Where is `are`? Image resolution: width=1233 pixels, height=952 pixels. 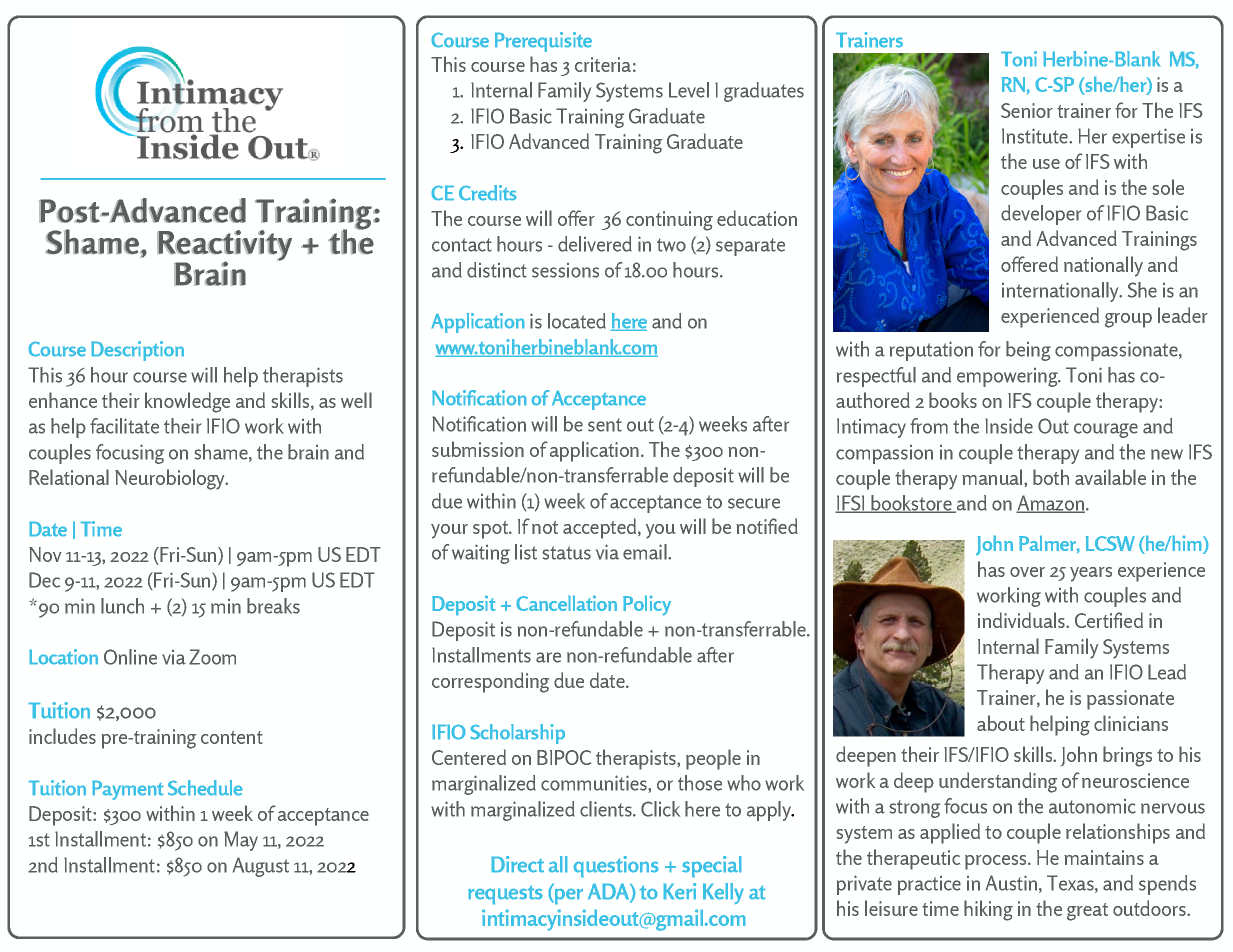
are is located at coordinates (548, 657).
